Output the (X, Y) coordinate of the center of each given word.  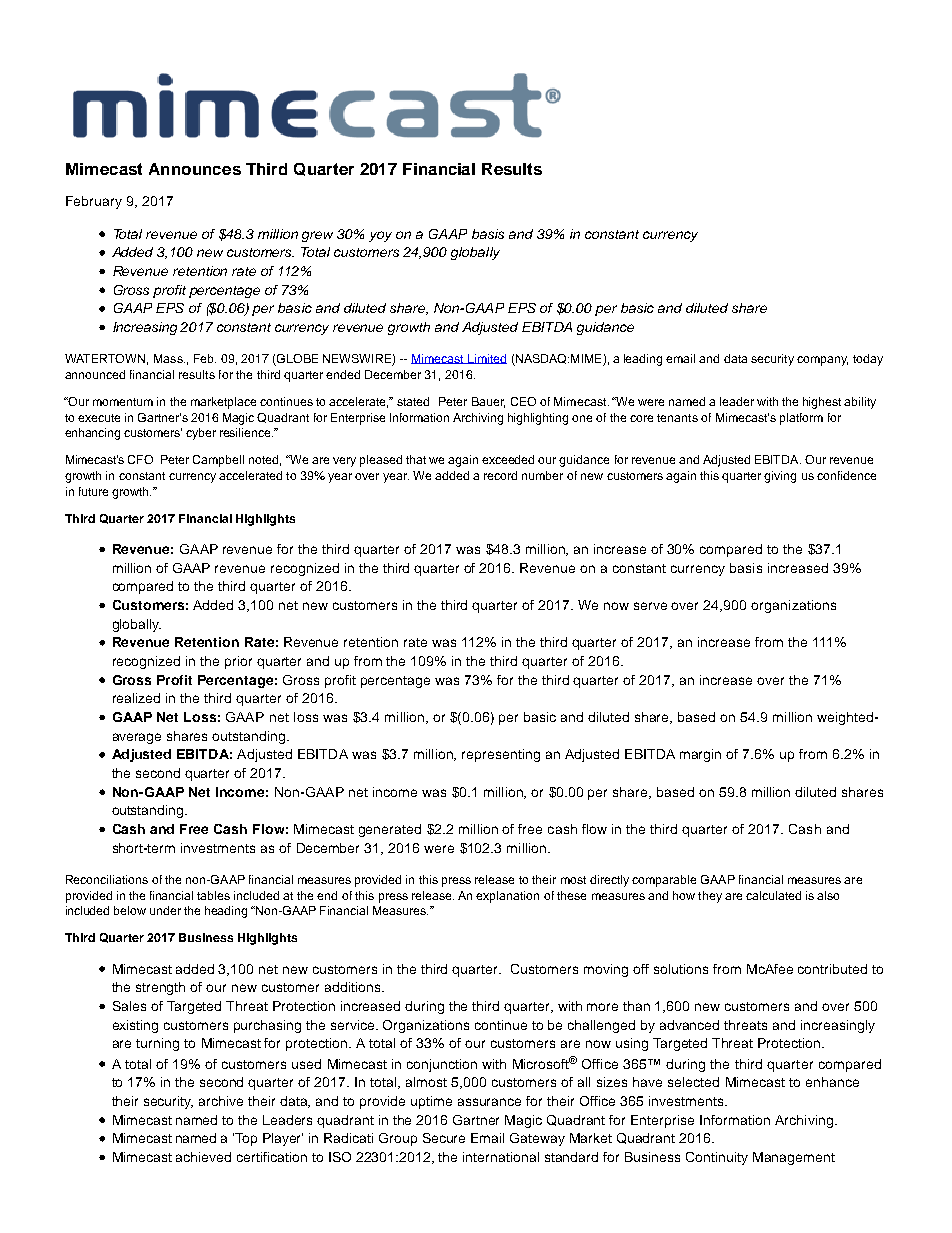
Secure (444, 1138)
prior (238, 662)
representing (501, 755)
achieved (203, 1157)
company (822, 361)
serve (650, 606)
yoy (380, 236)
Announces (195, 169)
